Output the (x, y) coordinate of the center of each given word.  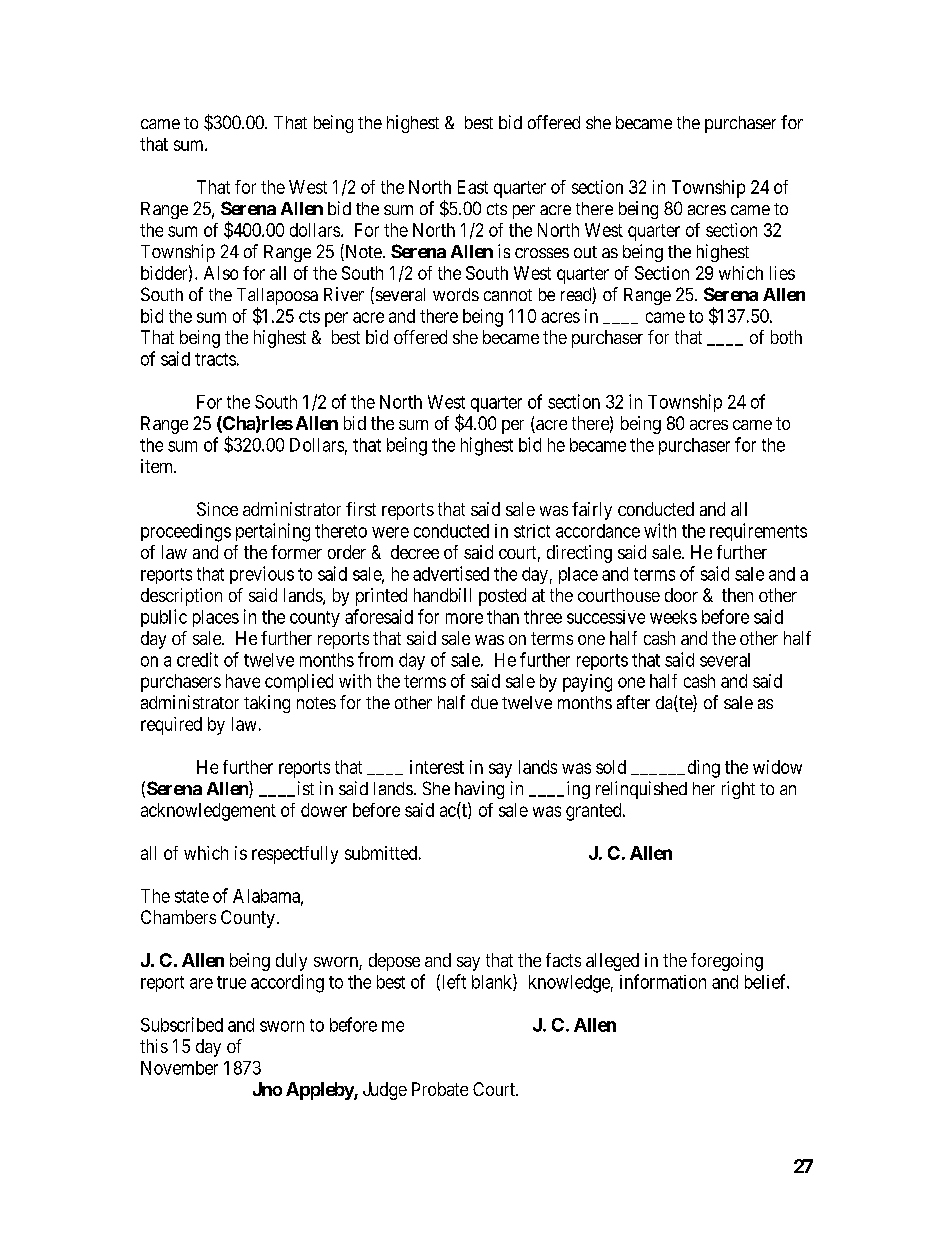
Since (217, 509)
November (179, 1068)
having (479, 790)
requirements (758, 532)
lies (782, 273)
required (171, 726)
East (473, 187)
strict (532, 531)
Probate (440, 1089)
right (738, 790)
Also (221, 273)
